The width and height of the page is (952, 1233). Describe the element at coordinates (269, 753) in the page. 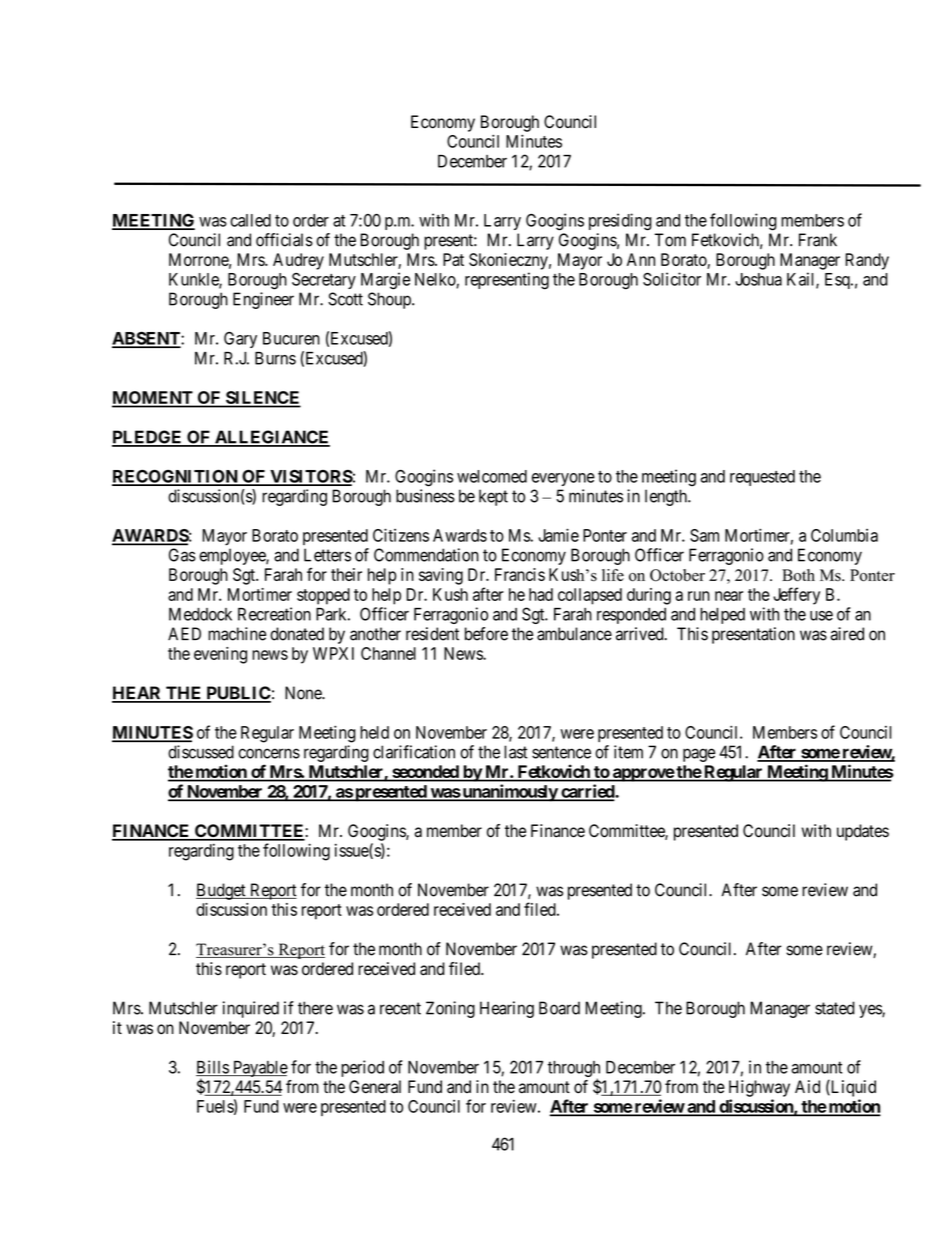

I see `concerns` at that location.
